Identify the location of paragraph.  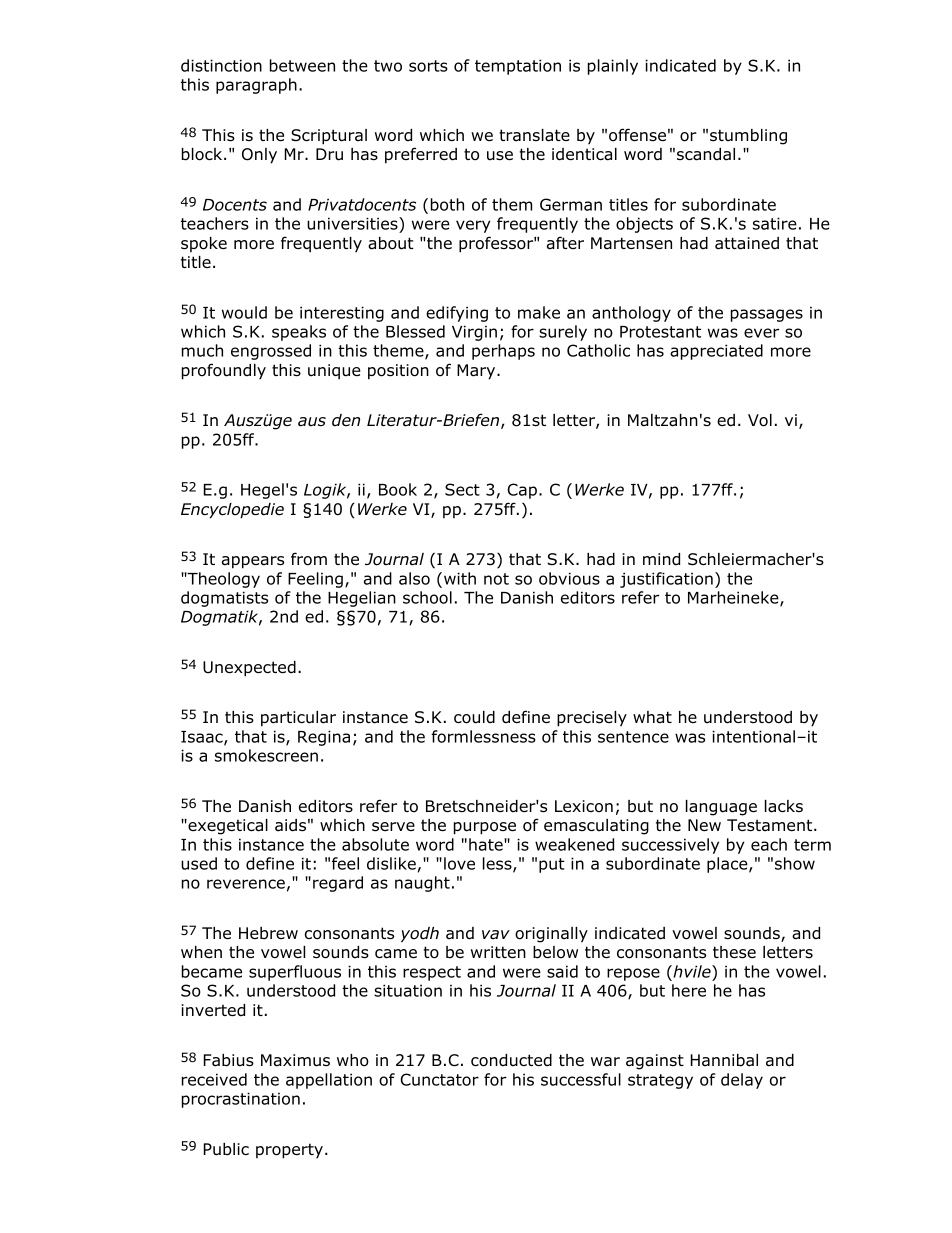
(256, 86).
